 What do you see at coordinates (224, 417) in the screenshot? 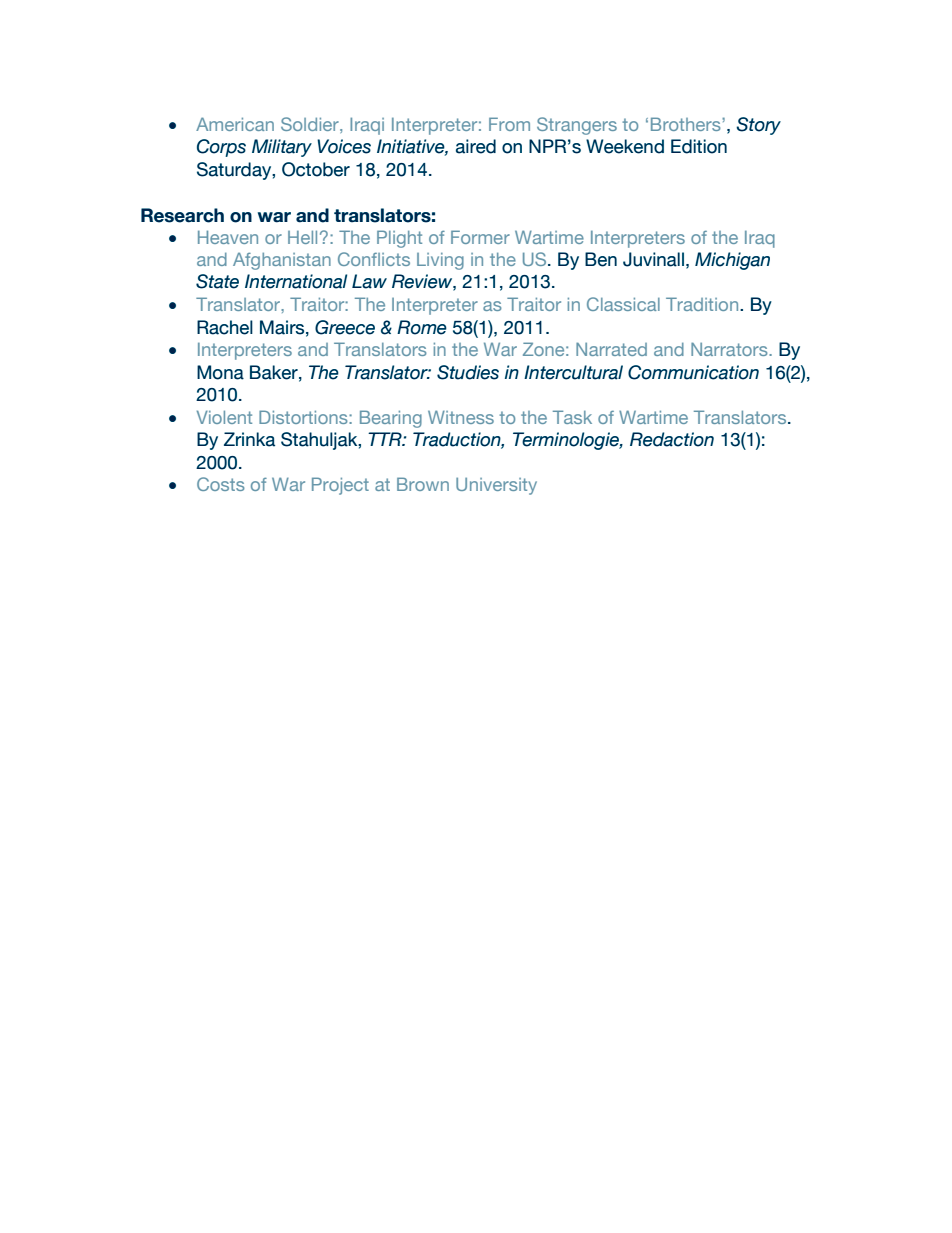
I see `Violent` at bounding box center [224, 417].
